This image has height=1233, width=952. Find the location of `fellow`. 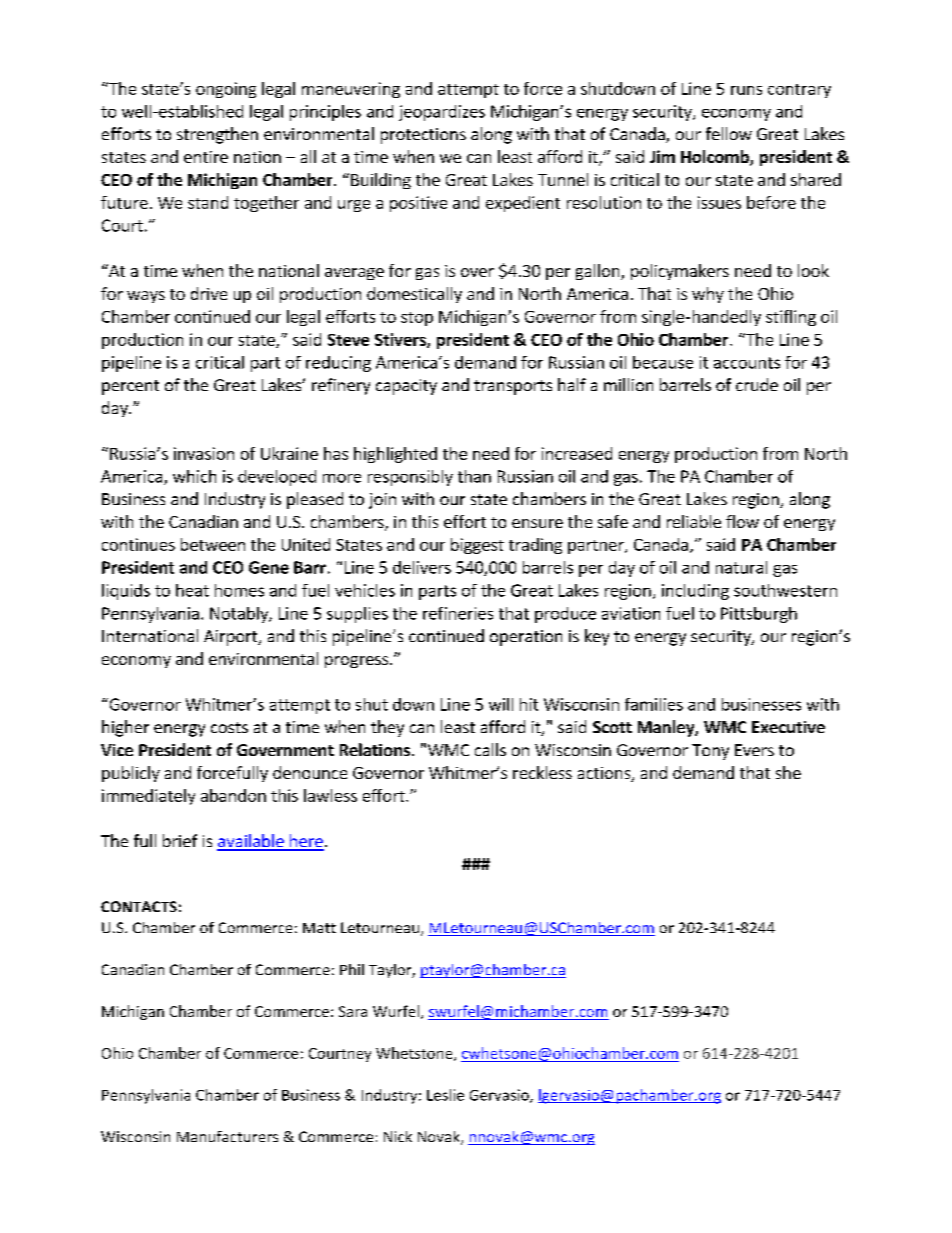

fellow is located at coordinates (729, 133).
